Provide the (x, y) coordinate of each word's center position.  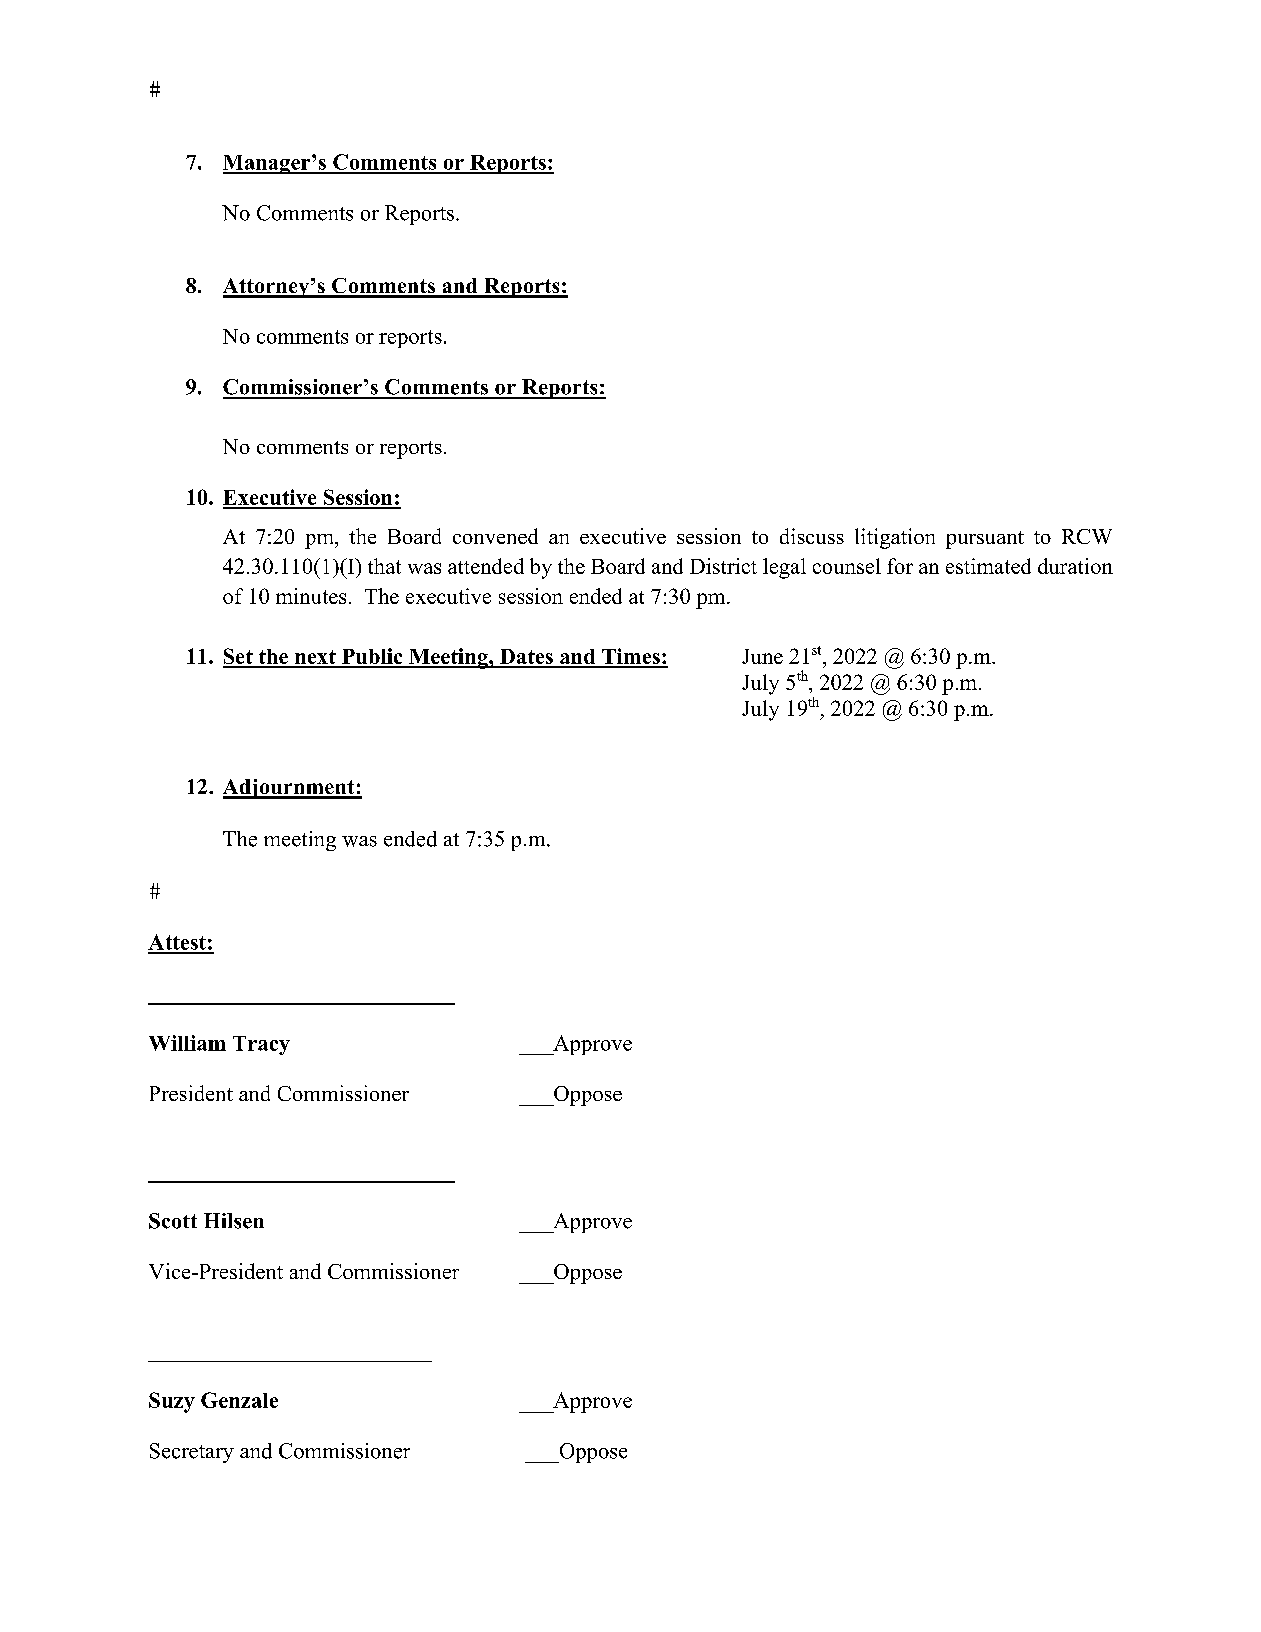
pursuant (985, 540)
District (723, 566)
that (384, 566)
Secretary (192, 1453)
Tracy (261, 1045)
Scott (173, 1221)
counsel (847, 566)
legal (784, 568)
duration (1075, 566)
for (900, 566)
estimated (988, 566)
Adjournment (290, 789)
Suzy (172, 1402)
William (187, 1043)
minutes (311, 596)
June (762, 656)
